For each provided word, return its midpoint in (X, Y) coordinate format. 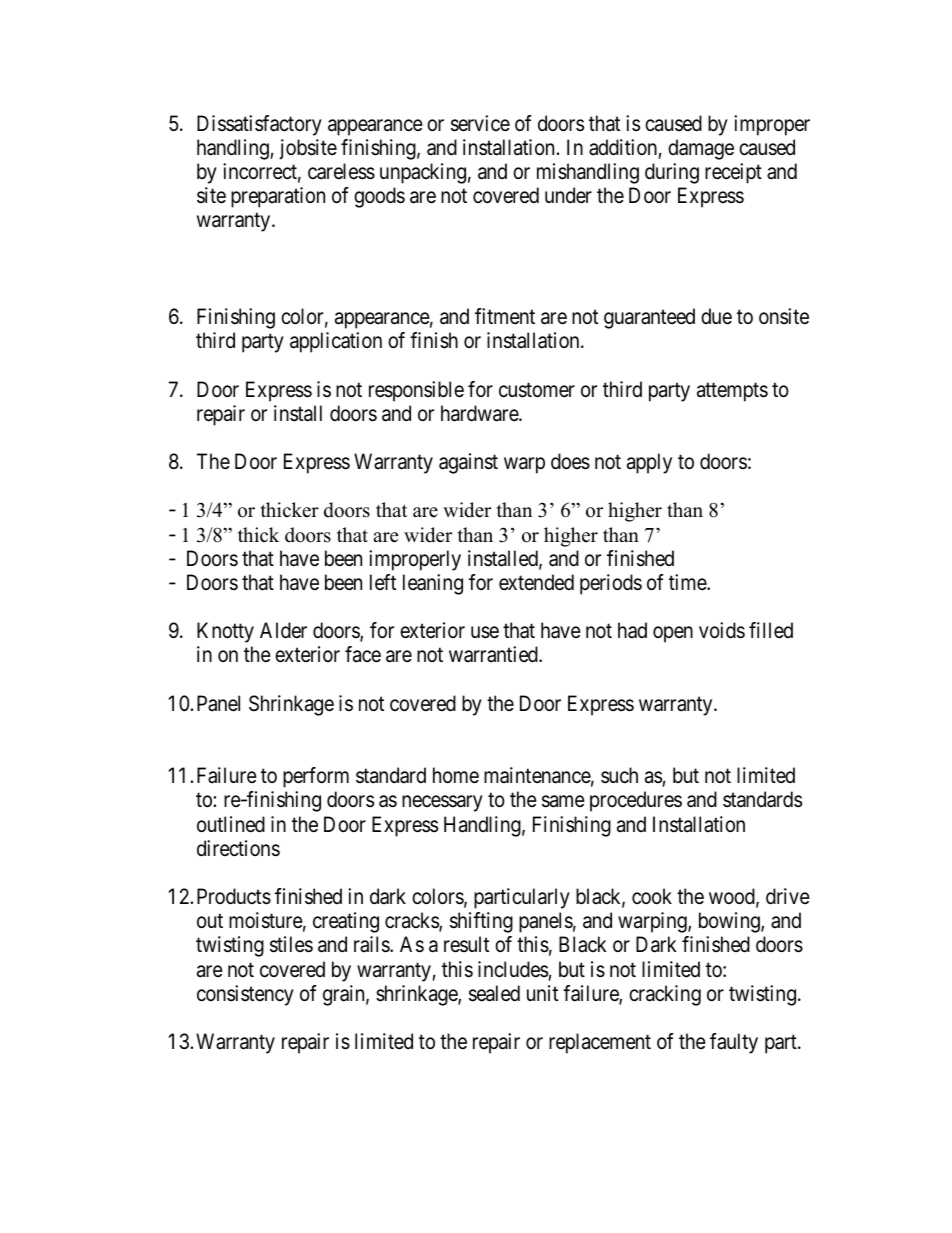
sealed (494, 993)
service (480, 123)
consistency (245, 995)
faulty (734, 1043)
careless (341, 171)
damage (701, 149)
